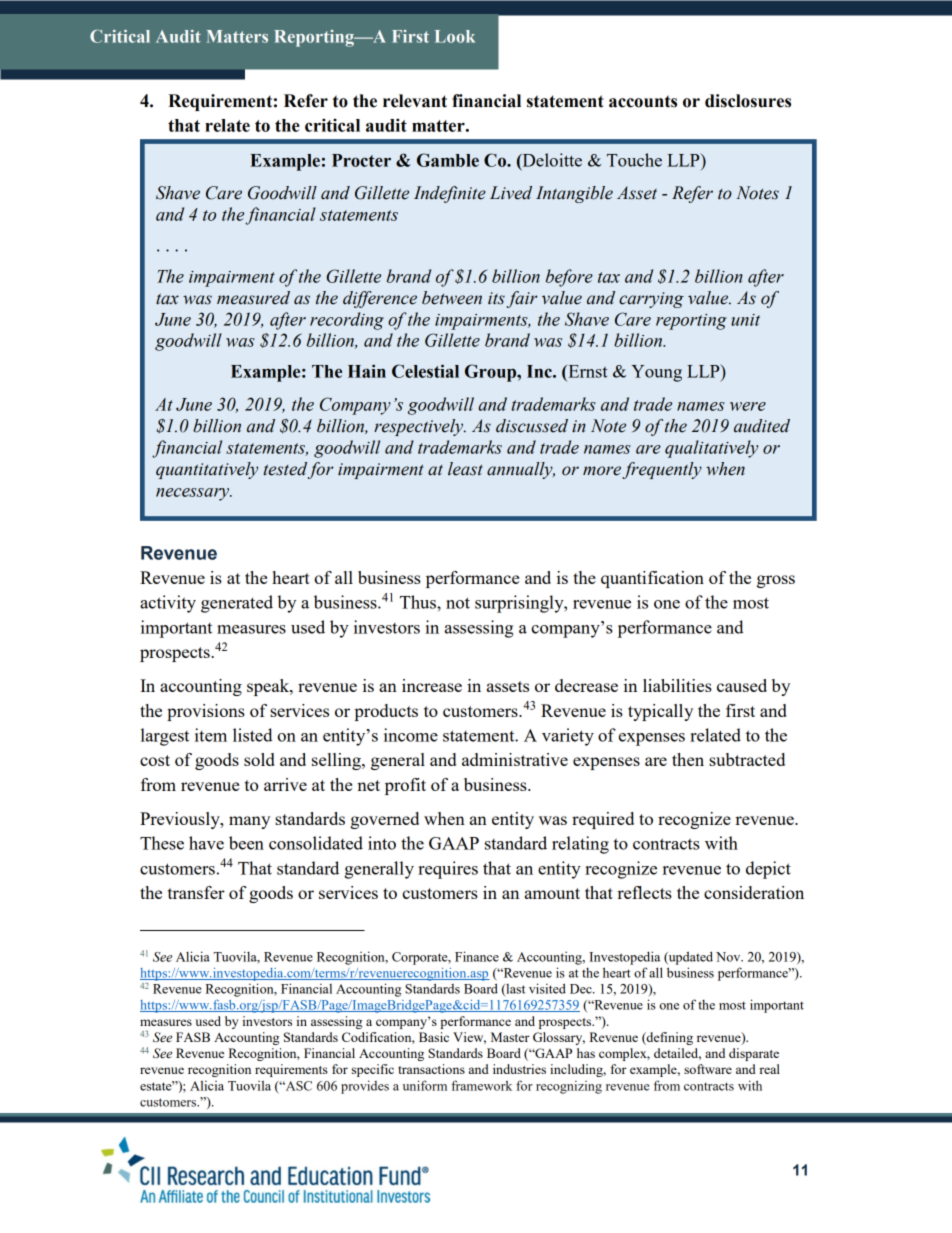  I want to click on software, so click(708, 1069).
